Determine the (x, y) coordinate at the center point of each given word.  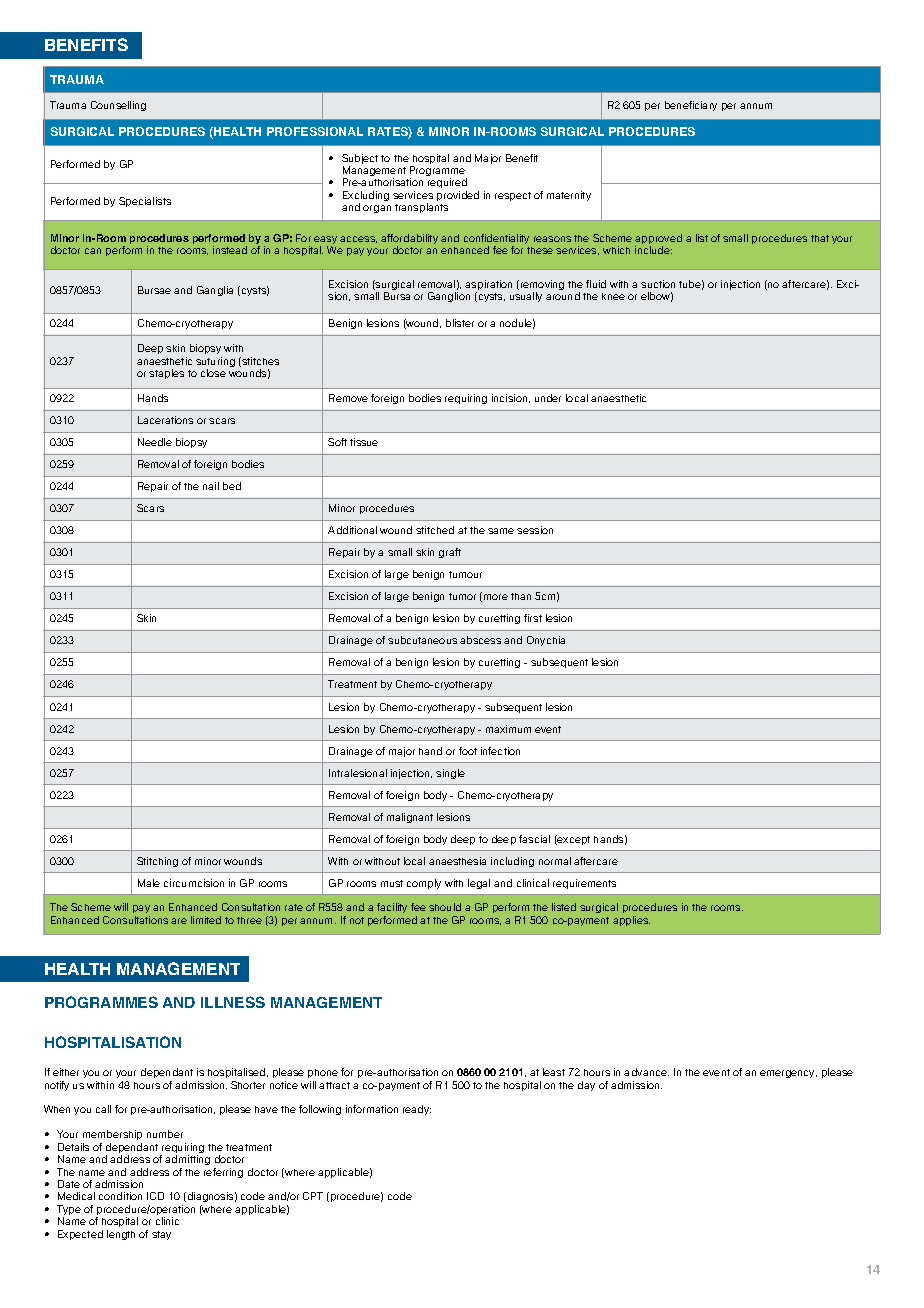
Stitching (157, 862)
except (573, 840)
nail (211, 486)
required (447, 185)
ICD (155, 1196)
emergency (788, 1074)
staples (166, 374)
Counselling (118, 106)
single (450, 774)
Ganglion (449, 297)
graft (450, 553)
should (445, 907)
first (533, 618)
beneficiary (691, 106)
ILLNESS (233, 1002)
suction (658, 284)
